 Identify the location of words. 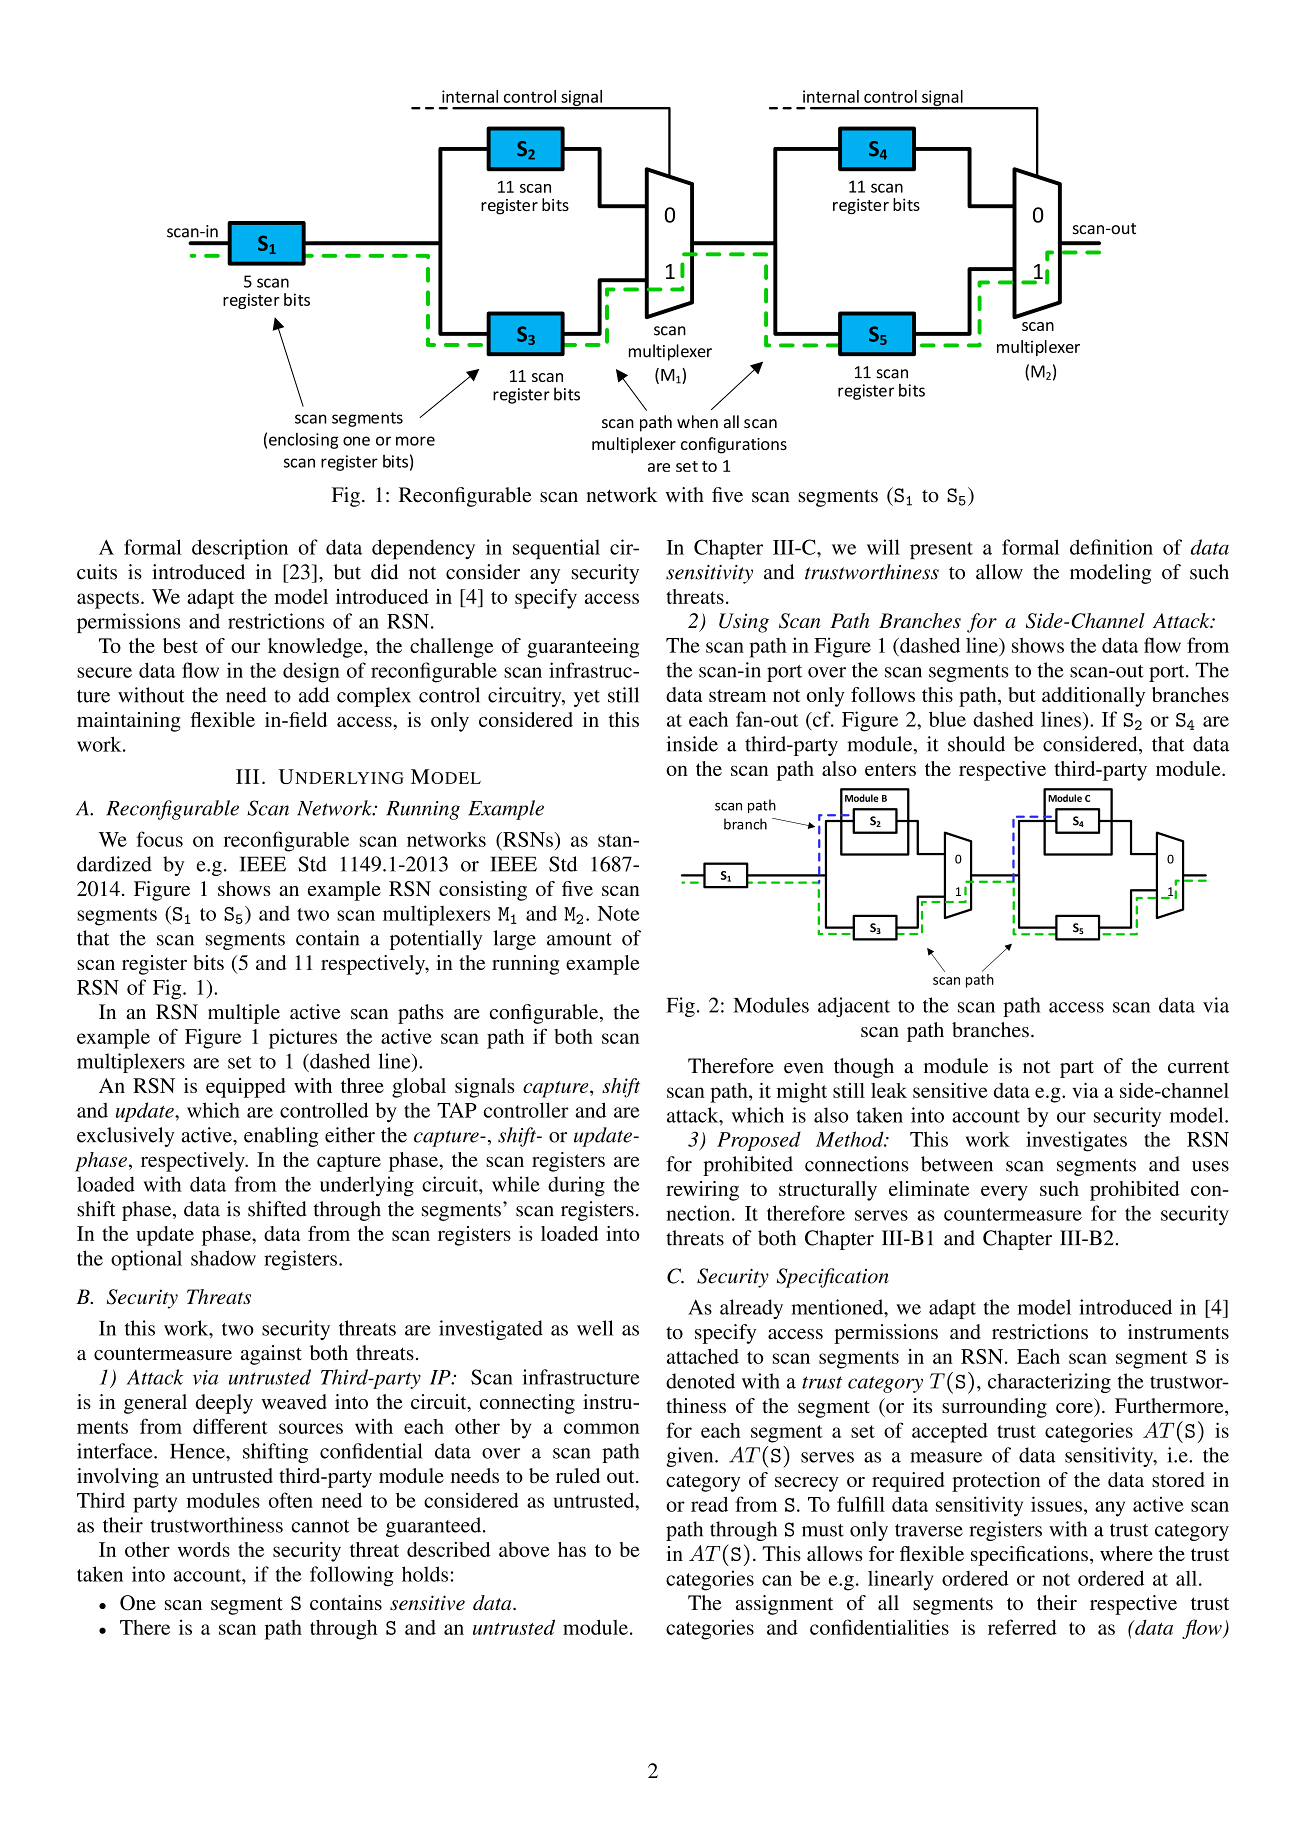
(204, 1549).
